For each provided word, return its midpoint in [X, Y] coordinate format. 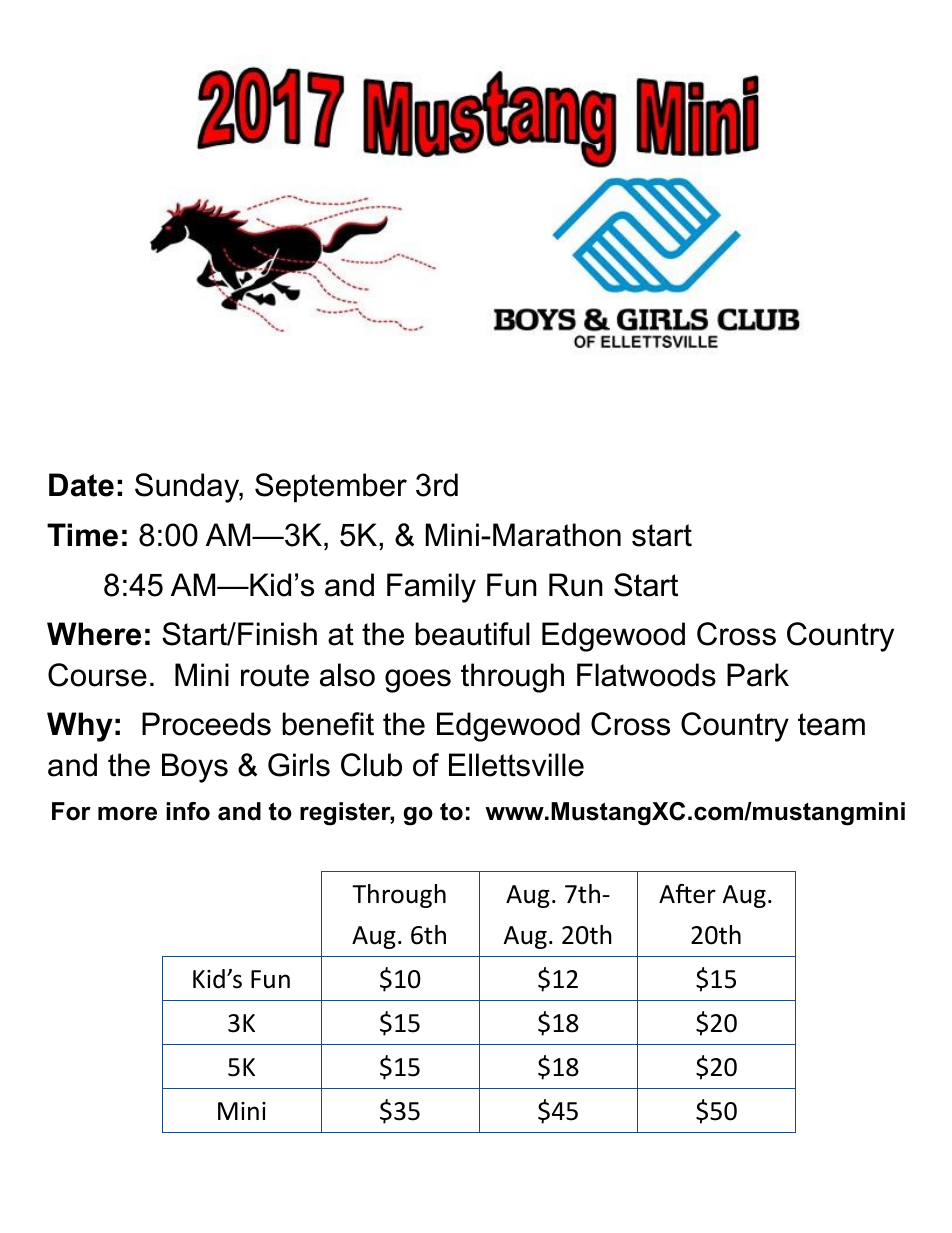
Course [97, 675]
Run [576, 585]
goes [418, 681]
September [331, 488]
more [127, 814]
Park [758, 675]
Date [81, 485]
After [687, 894]
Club [371, 765]
